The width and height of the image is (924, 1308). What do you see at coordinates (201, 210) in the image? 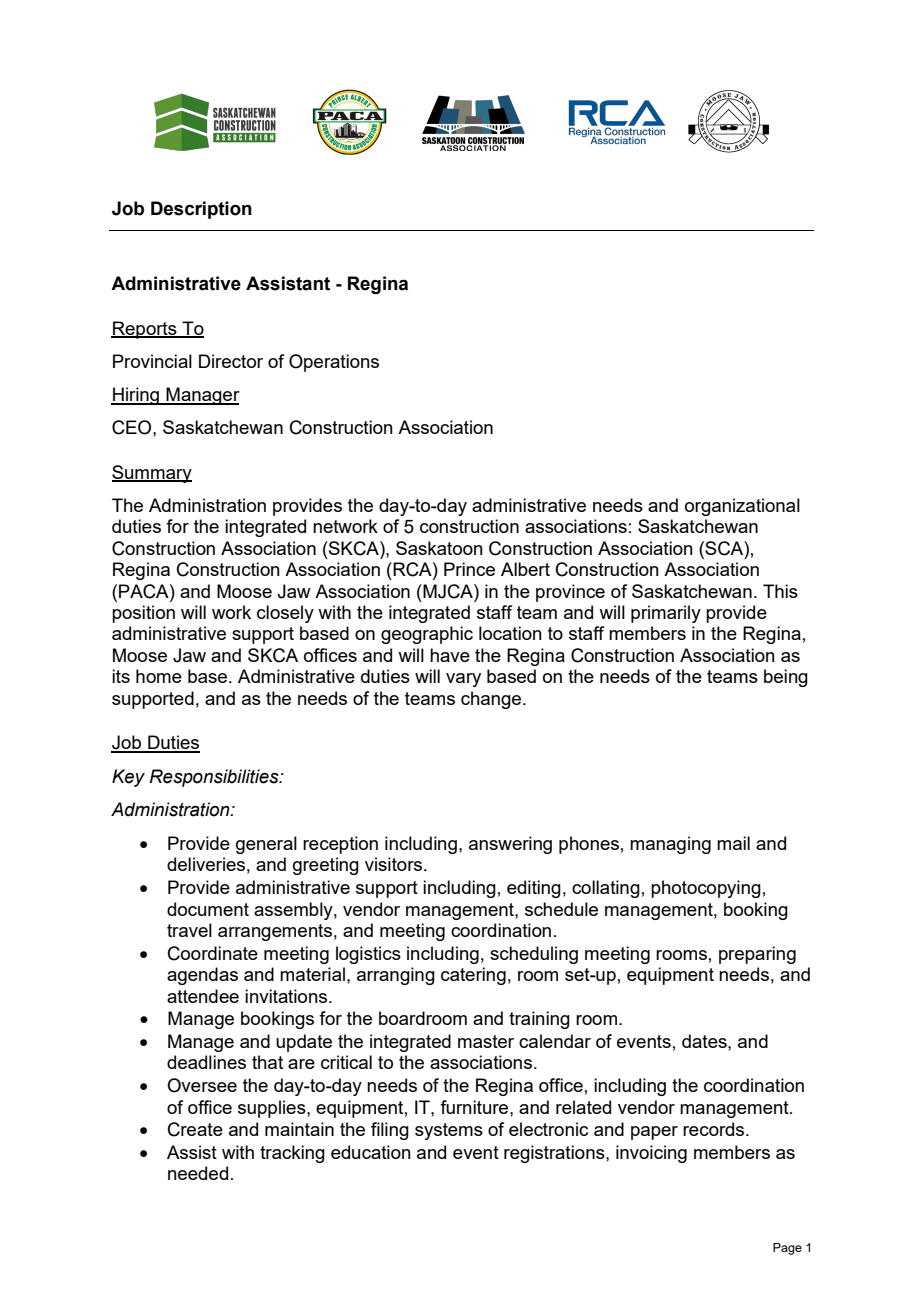
I see `Description` at bounding box center [201, 210].
